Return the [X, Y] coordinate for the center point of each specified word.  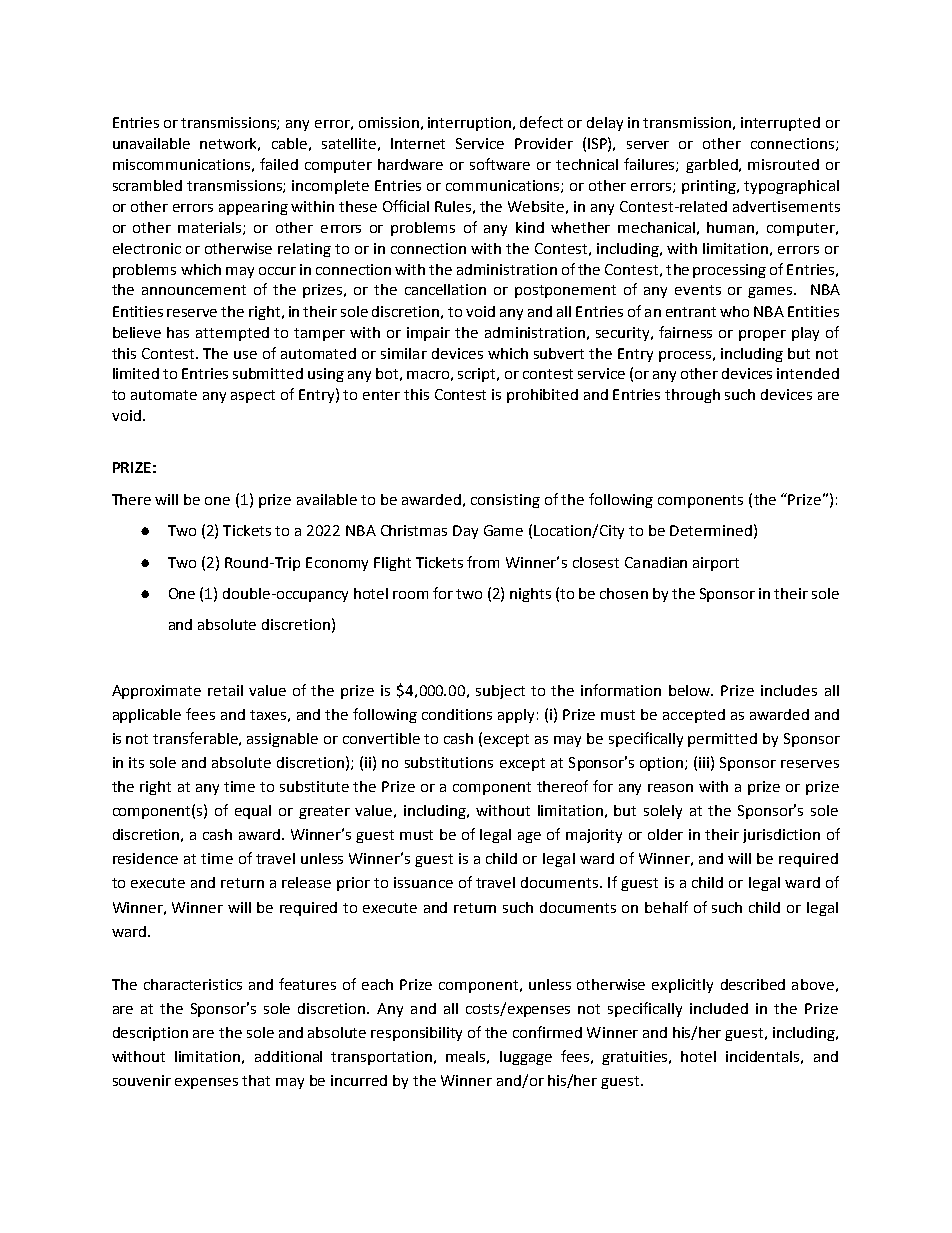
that [256, 1080]
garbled [713, 166]
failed [279, 164]
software [500, 164]
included [719, 1008]
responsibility [416, 1034]
